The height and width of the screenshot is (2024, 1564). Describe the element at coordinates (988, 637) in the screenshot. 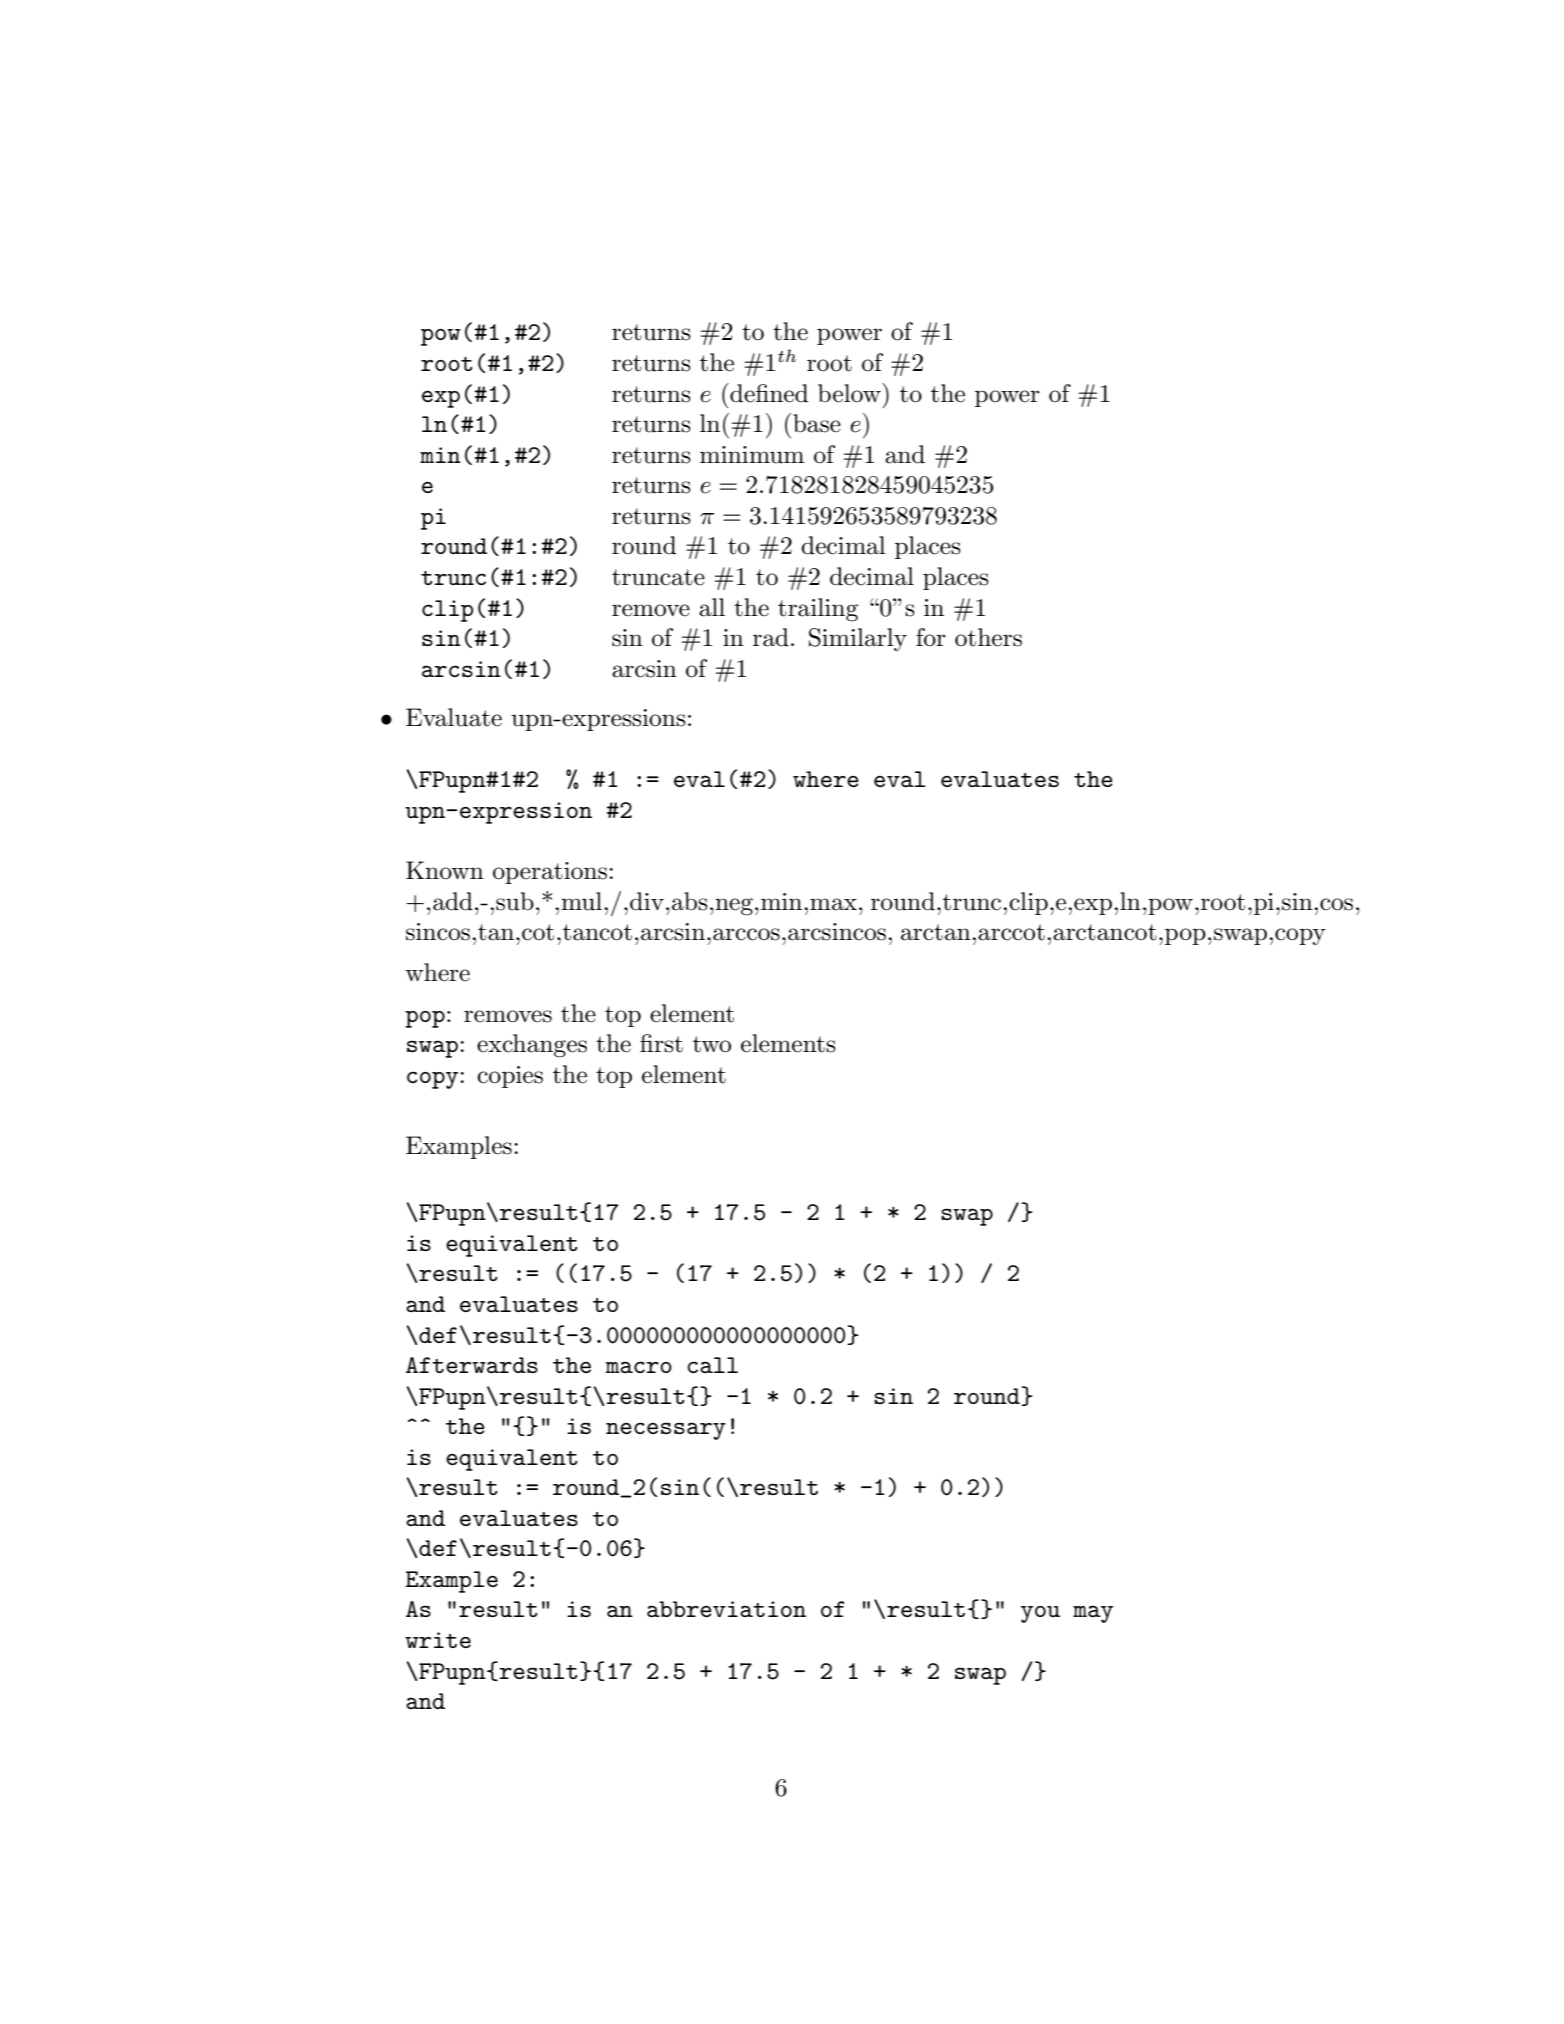

I see `others` at that location.
